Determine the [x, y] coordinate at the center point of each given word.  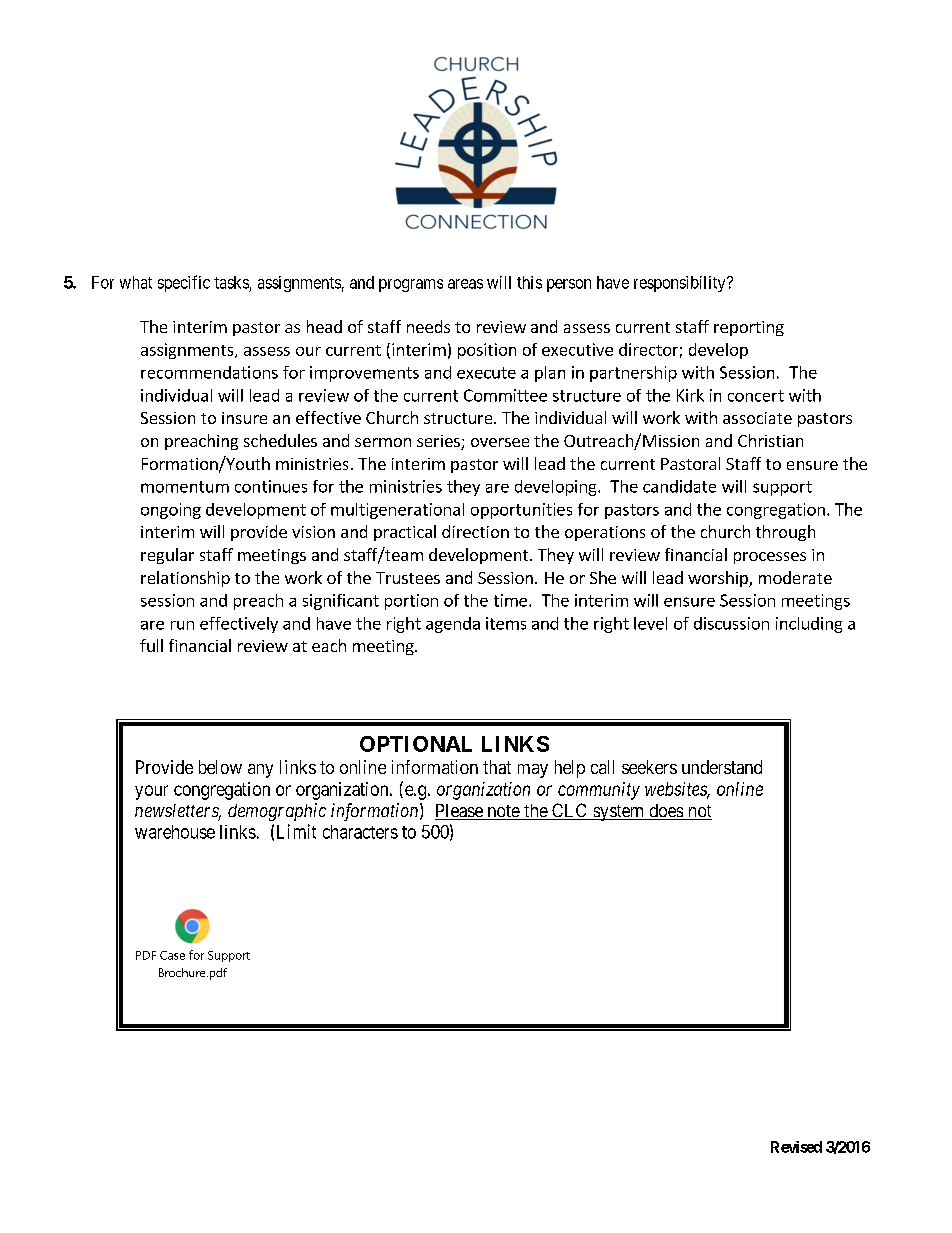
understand [722, 767]
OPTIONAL [416, 744]
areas [465, 284]
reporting [749, 328]
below [220, 767]
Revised [796, 1147]
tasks [231, 282]
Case [172, 955]
